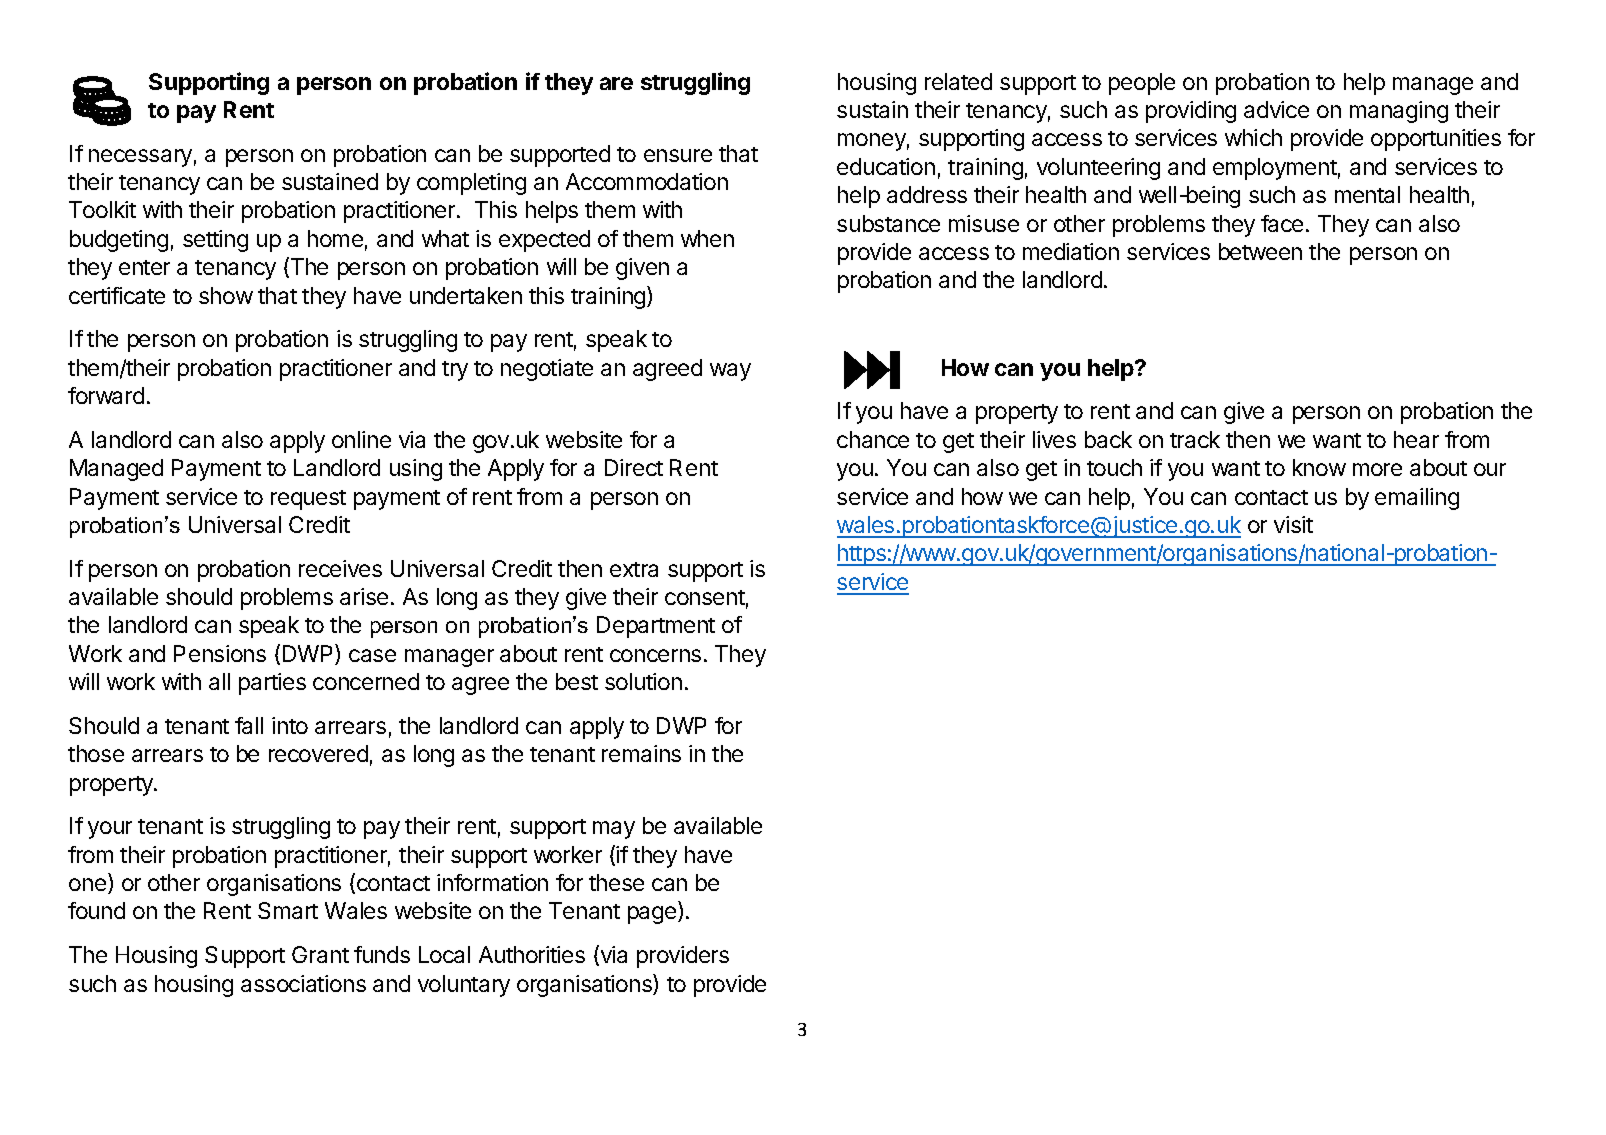 The width and height of the screenshot is (1606, 1135). What do you see at coordinates (320, 954) in the screenshot?
I see `Grant` at bounding box center [320, 954].
